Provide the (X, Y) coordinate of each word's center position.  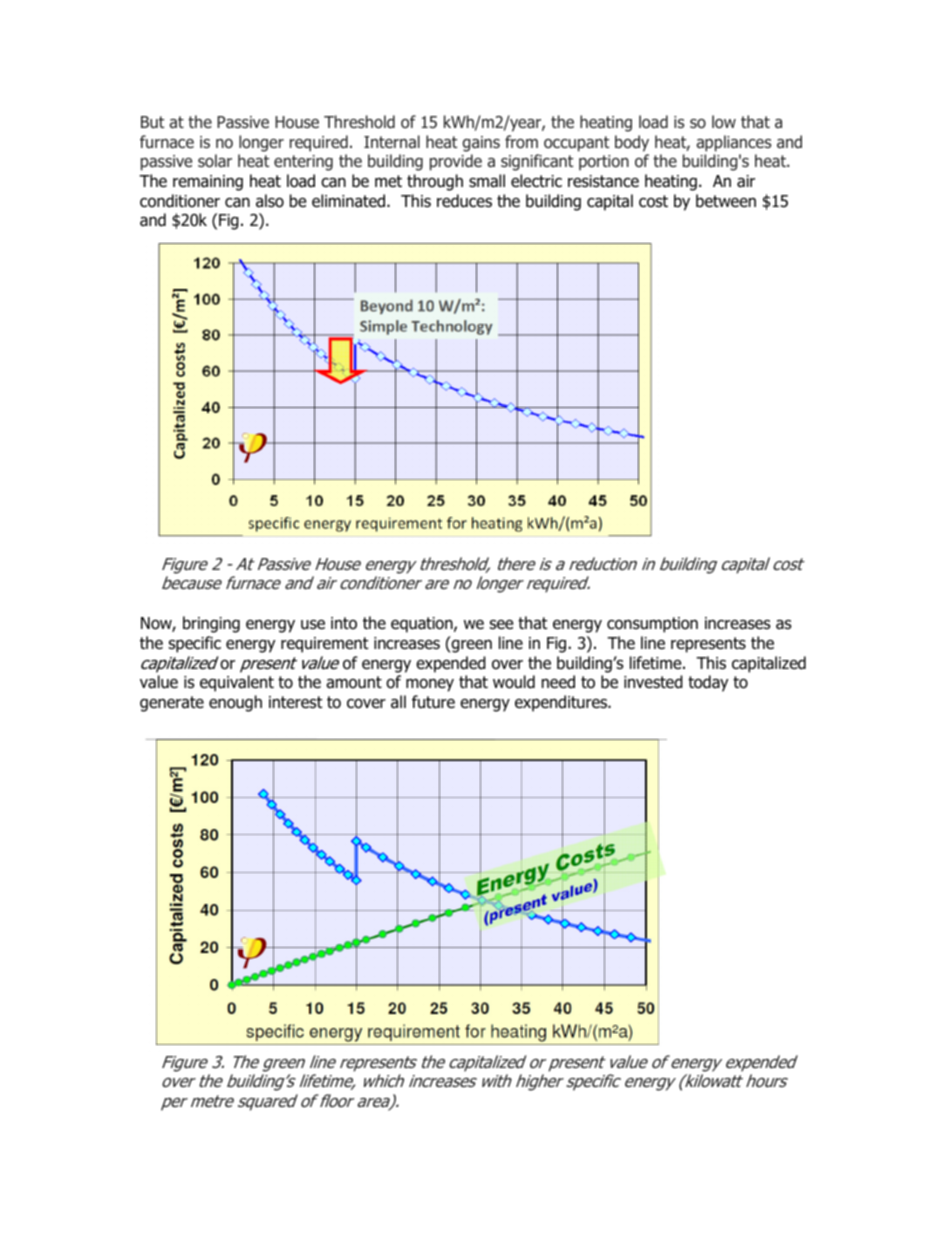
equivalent (237, 683)
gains (481, 144)
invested (653, 682)
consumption (652, 625)
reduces (464, 201)
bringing (211, 624)
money (430, 685)
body (632, 143)
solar (215, 161)
